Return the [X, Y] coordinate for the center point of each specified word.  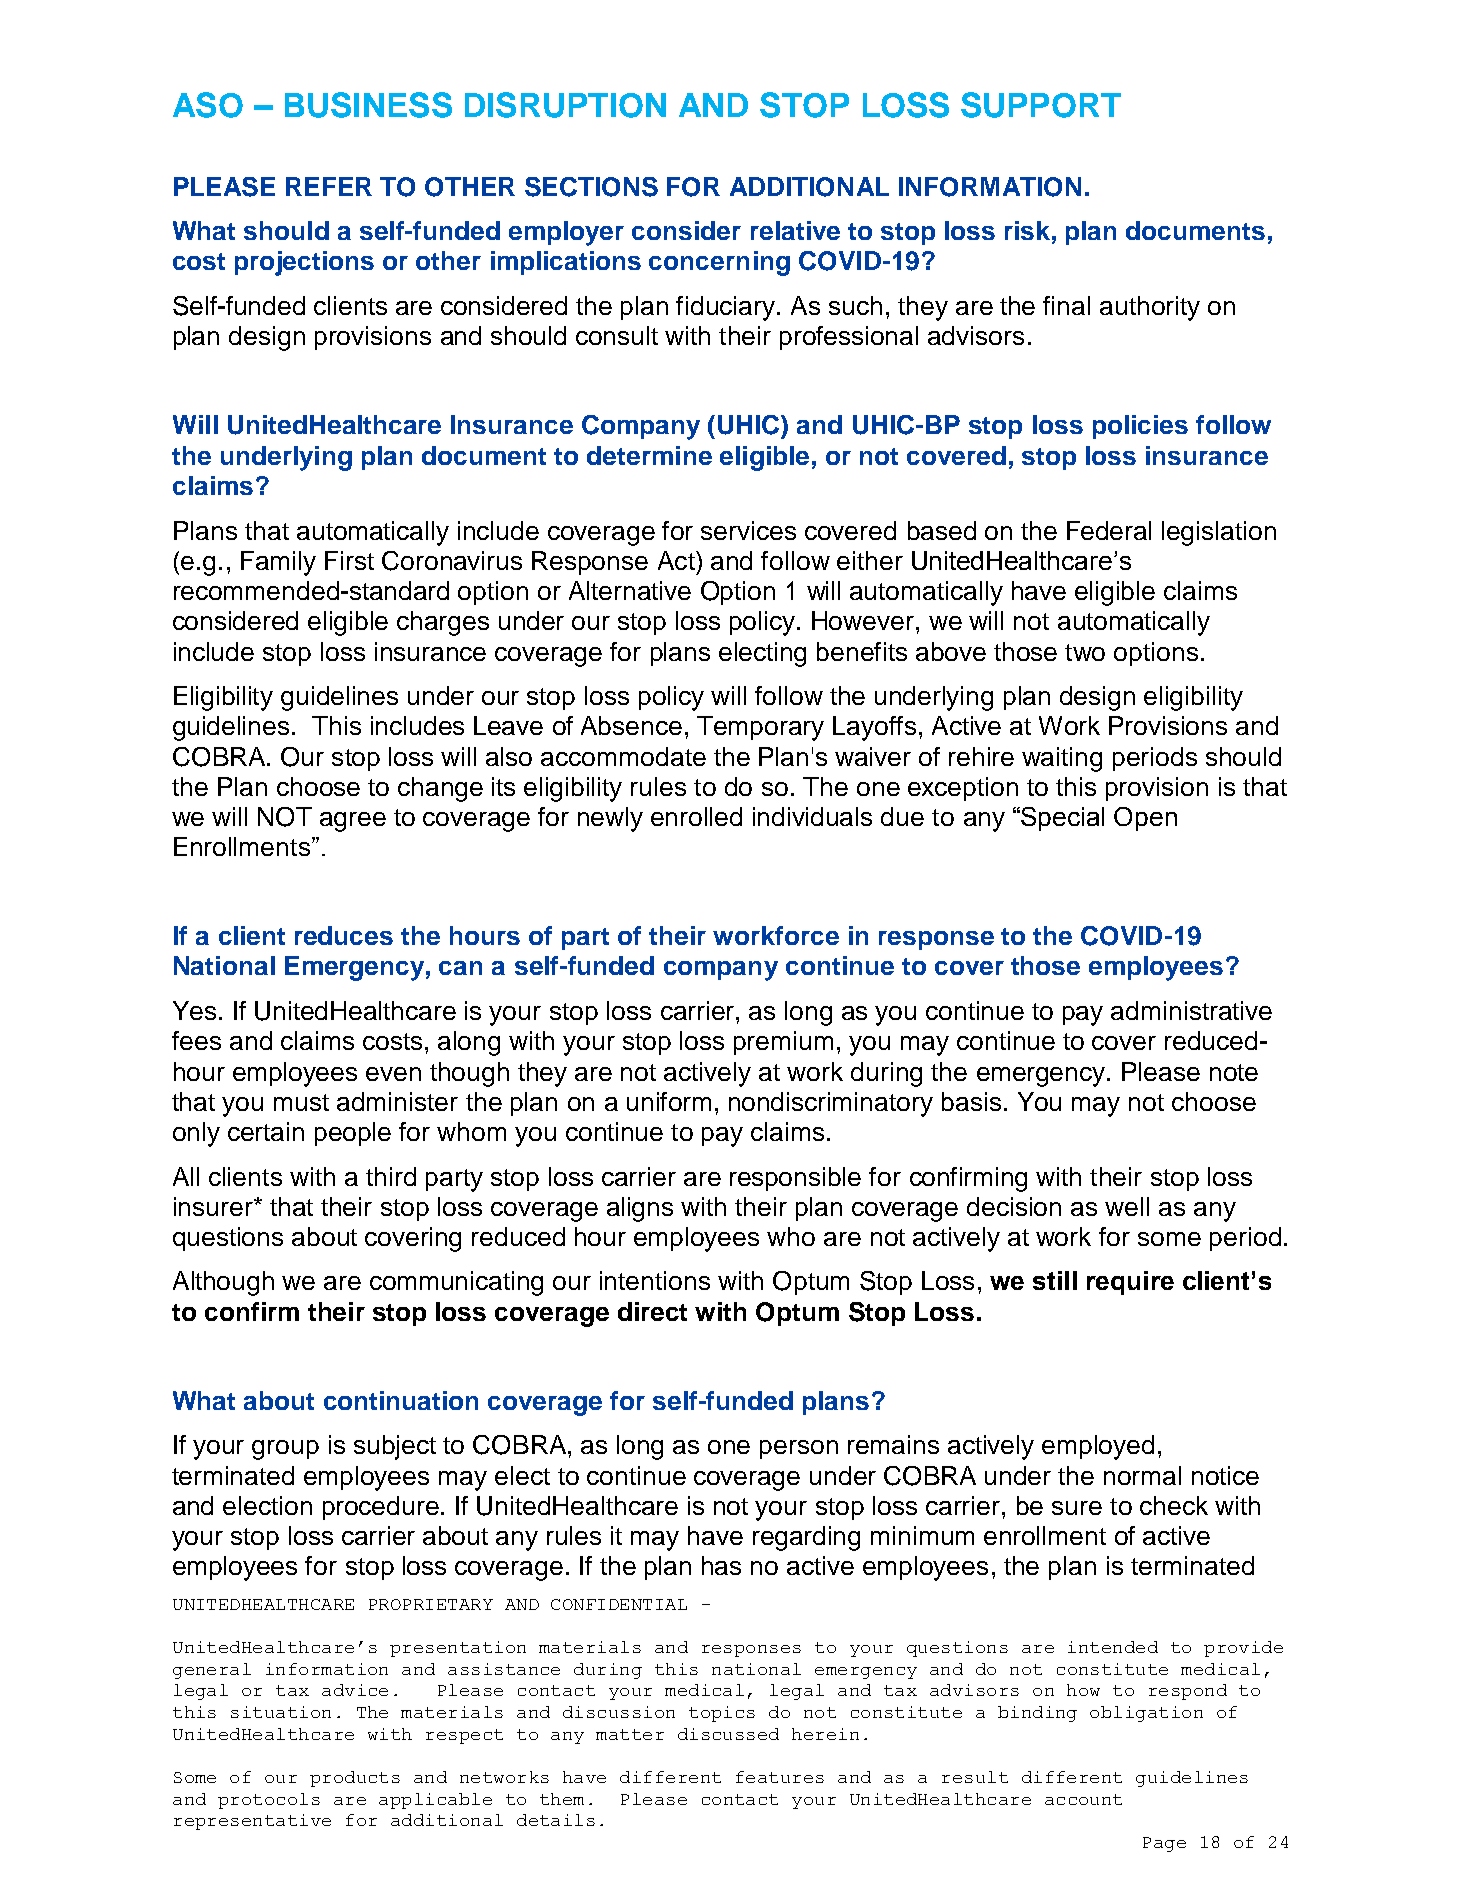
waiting [1062, 759]
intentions [655, 1280]
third [391, 1176]
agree [353, 822]
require [1130, 1283]
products [355, 1779]
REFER [329, 186]
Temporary [760, 728]
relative [795, 230]
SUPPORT [1041, 105]
